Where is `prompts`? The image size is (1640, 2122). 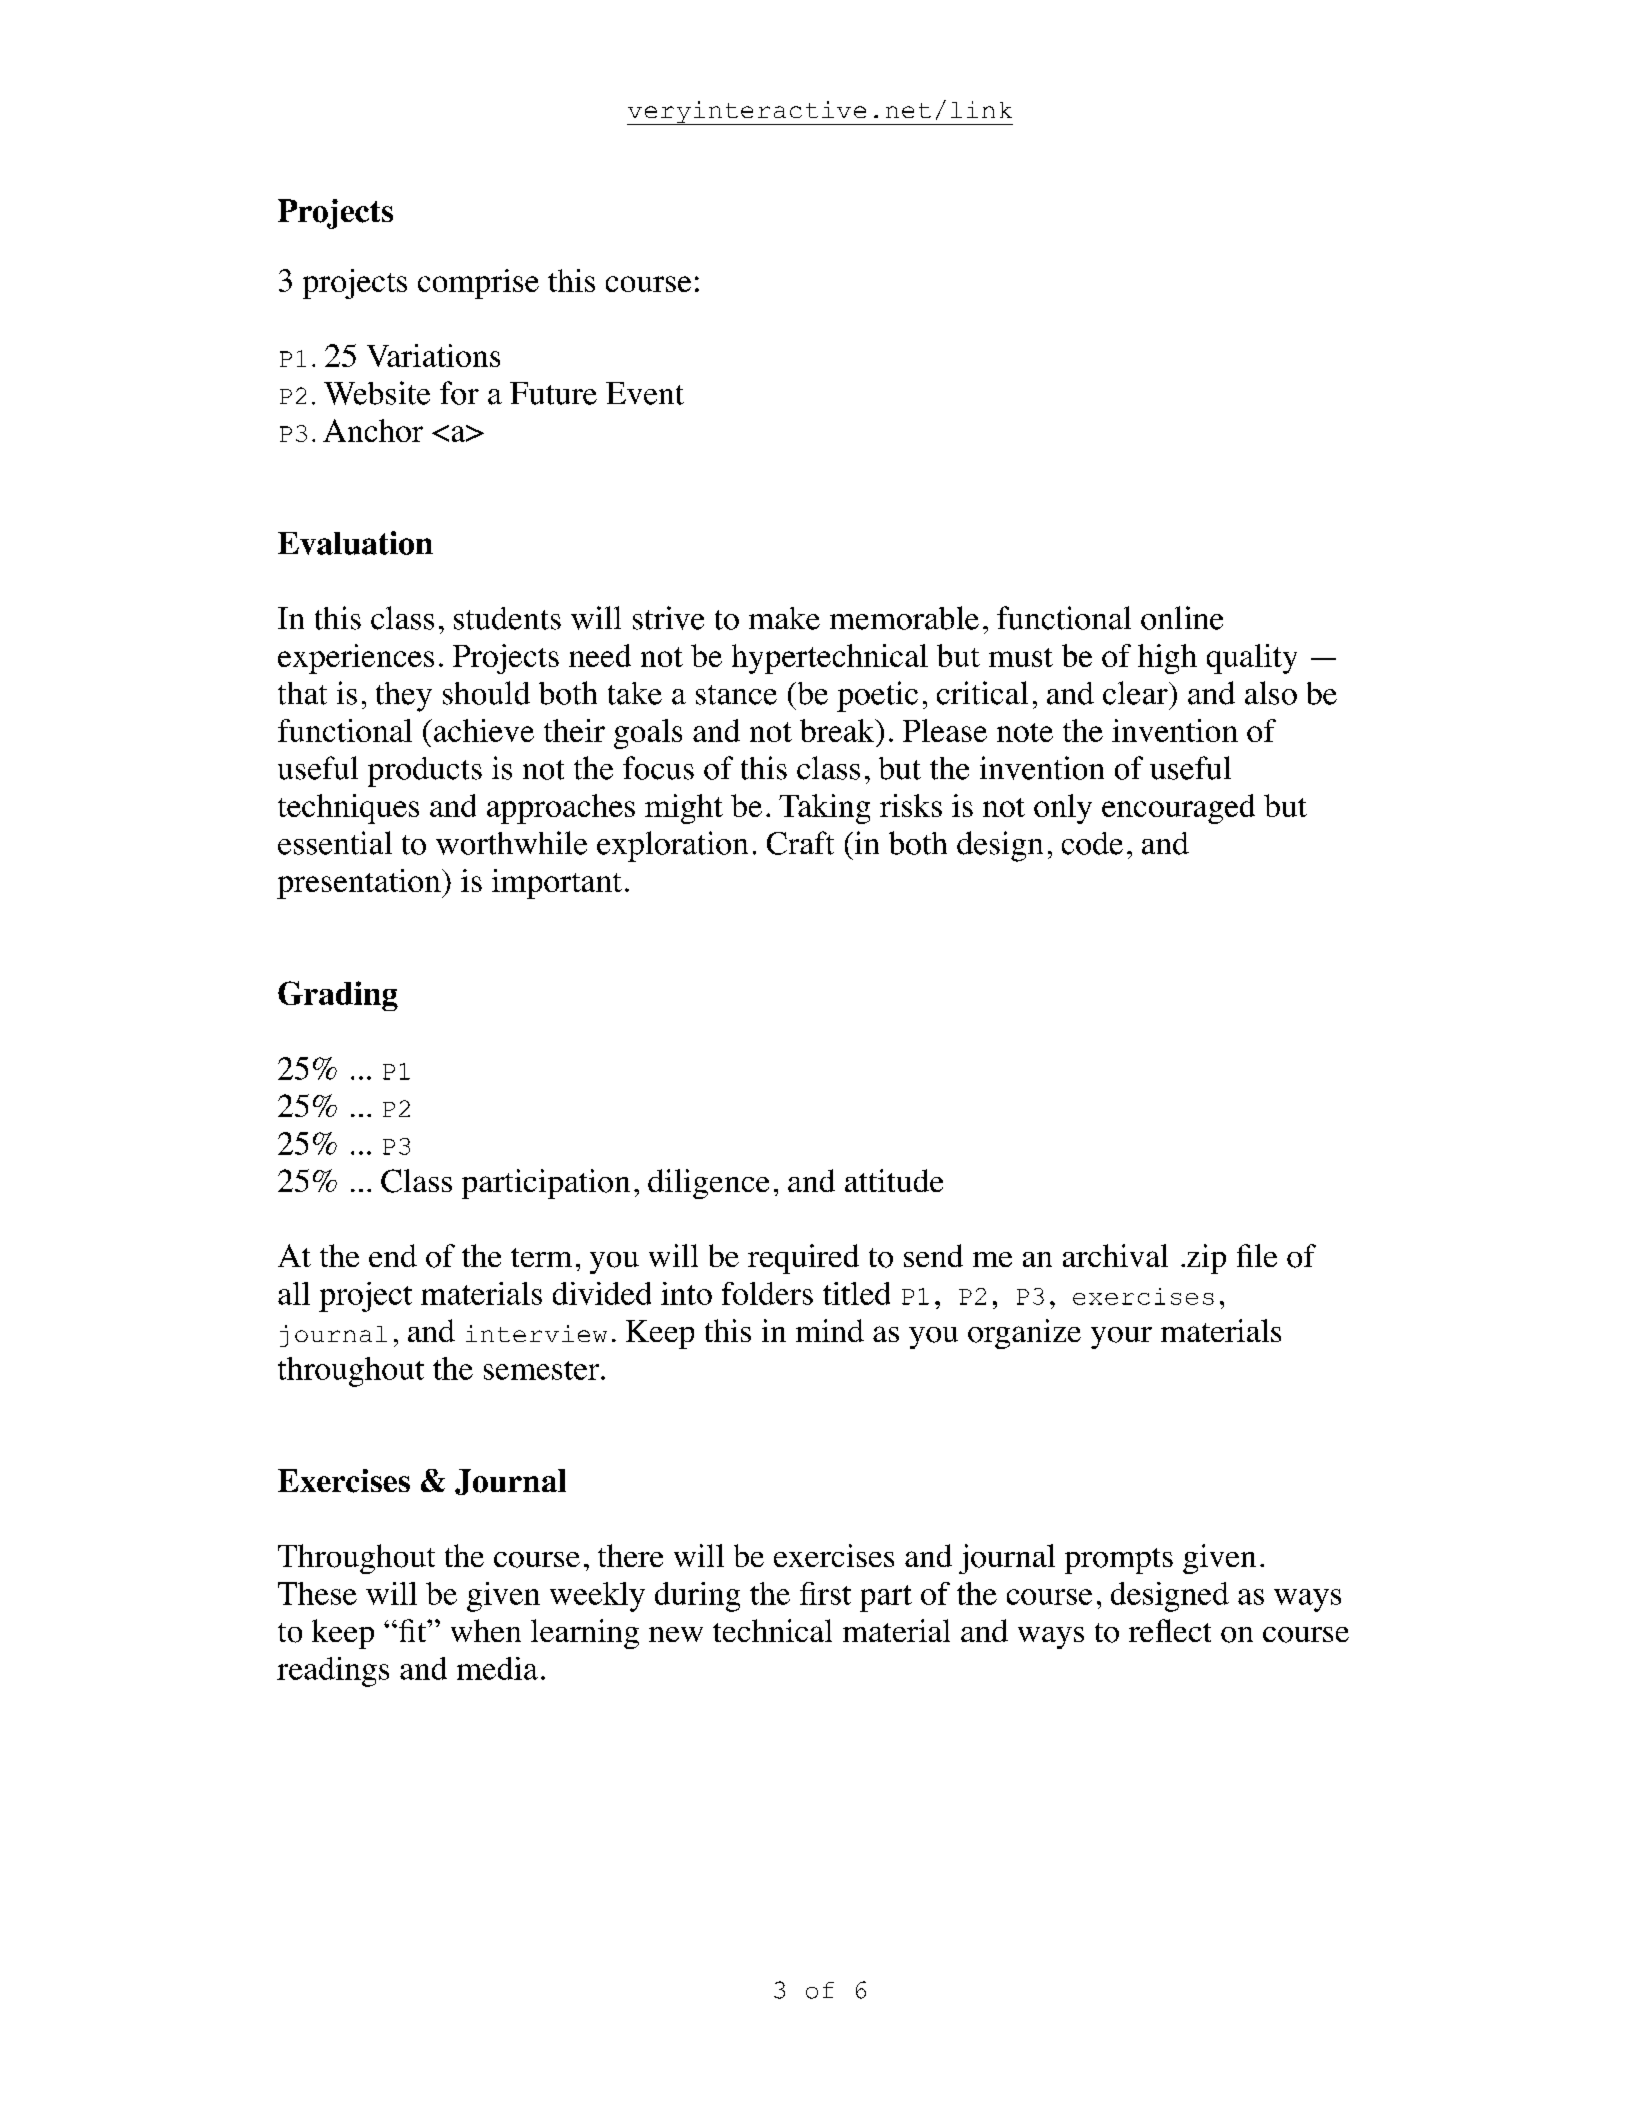
prompts is located at coordinates (1119, 1561).
